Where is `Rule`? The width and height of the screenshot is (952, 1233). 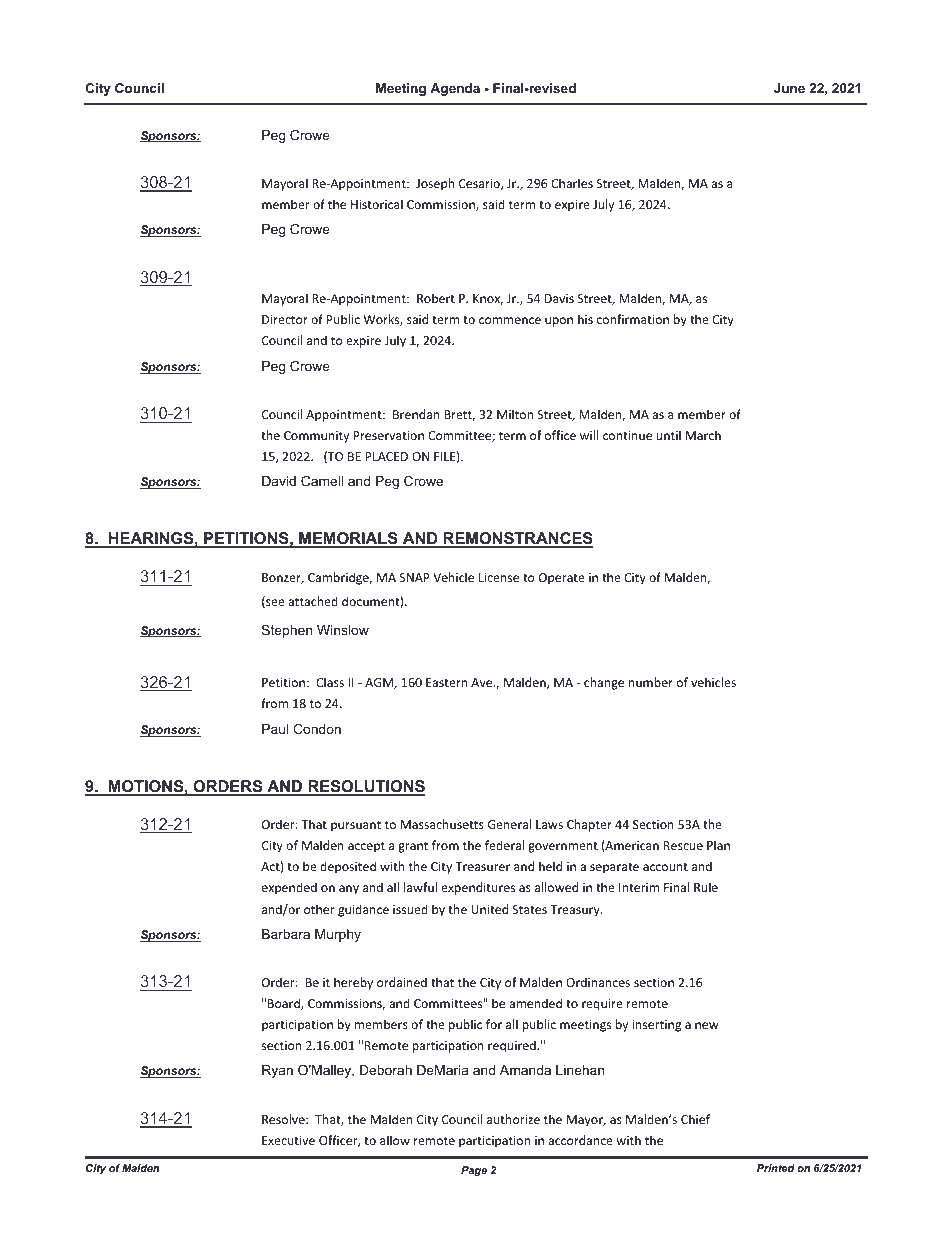
Rule is located at coordinates (706, 887).
